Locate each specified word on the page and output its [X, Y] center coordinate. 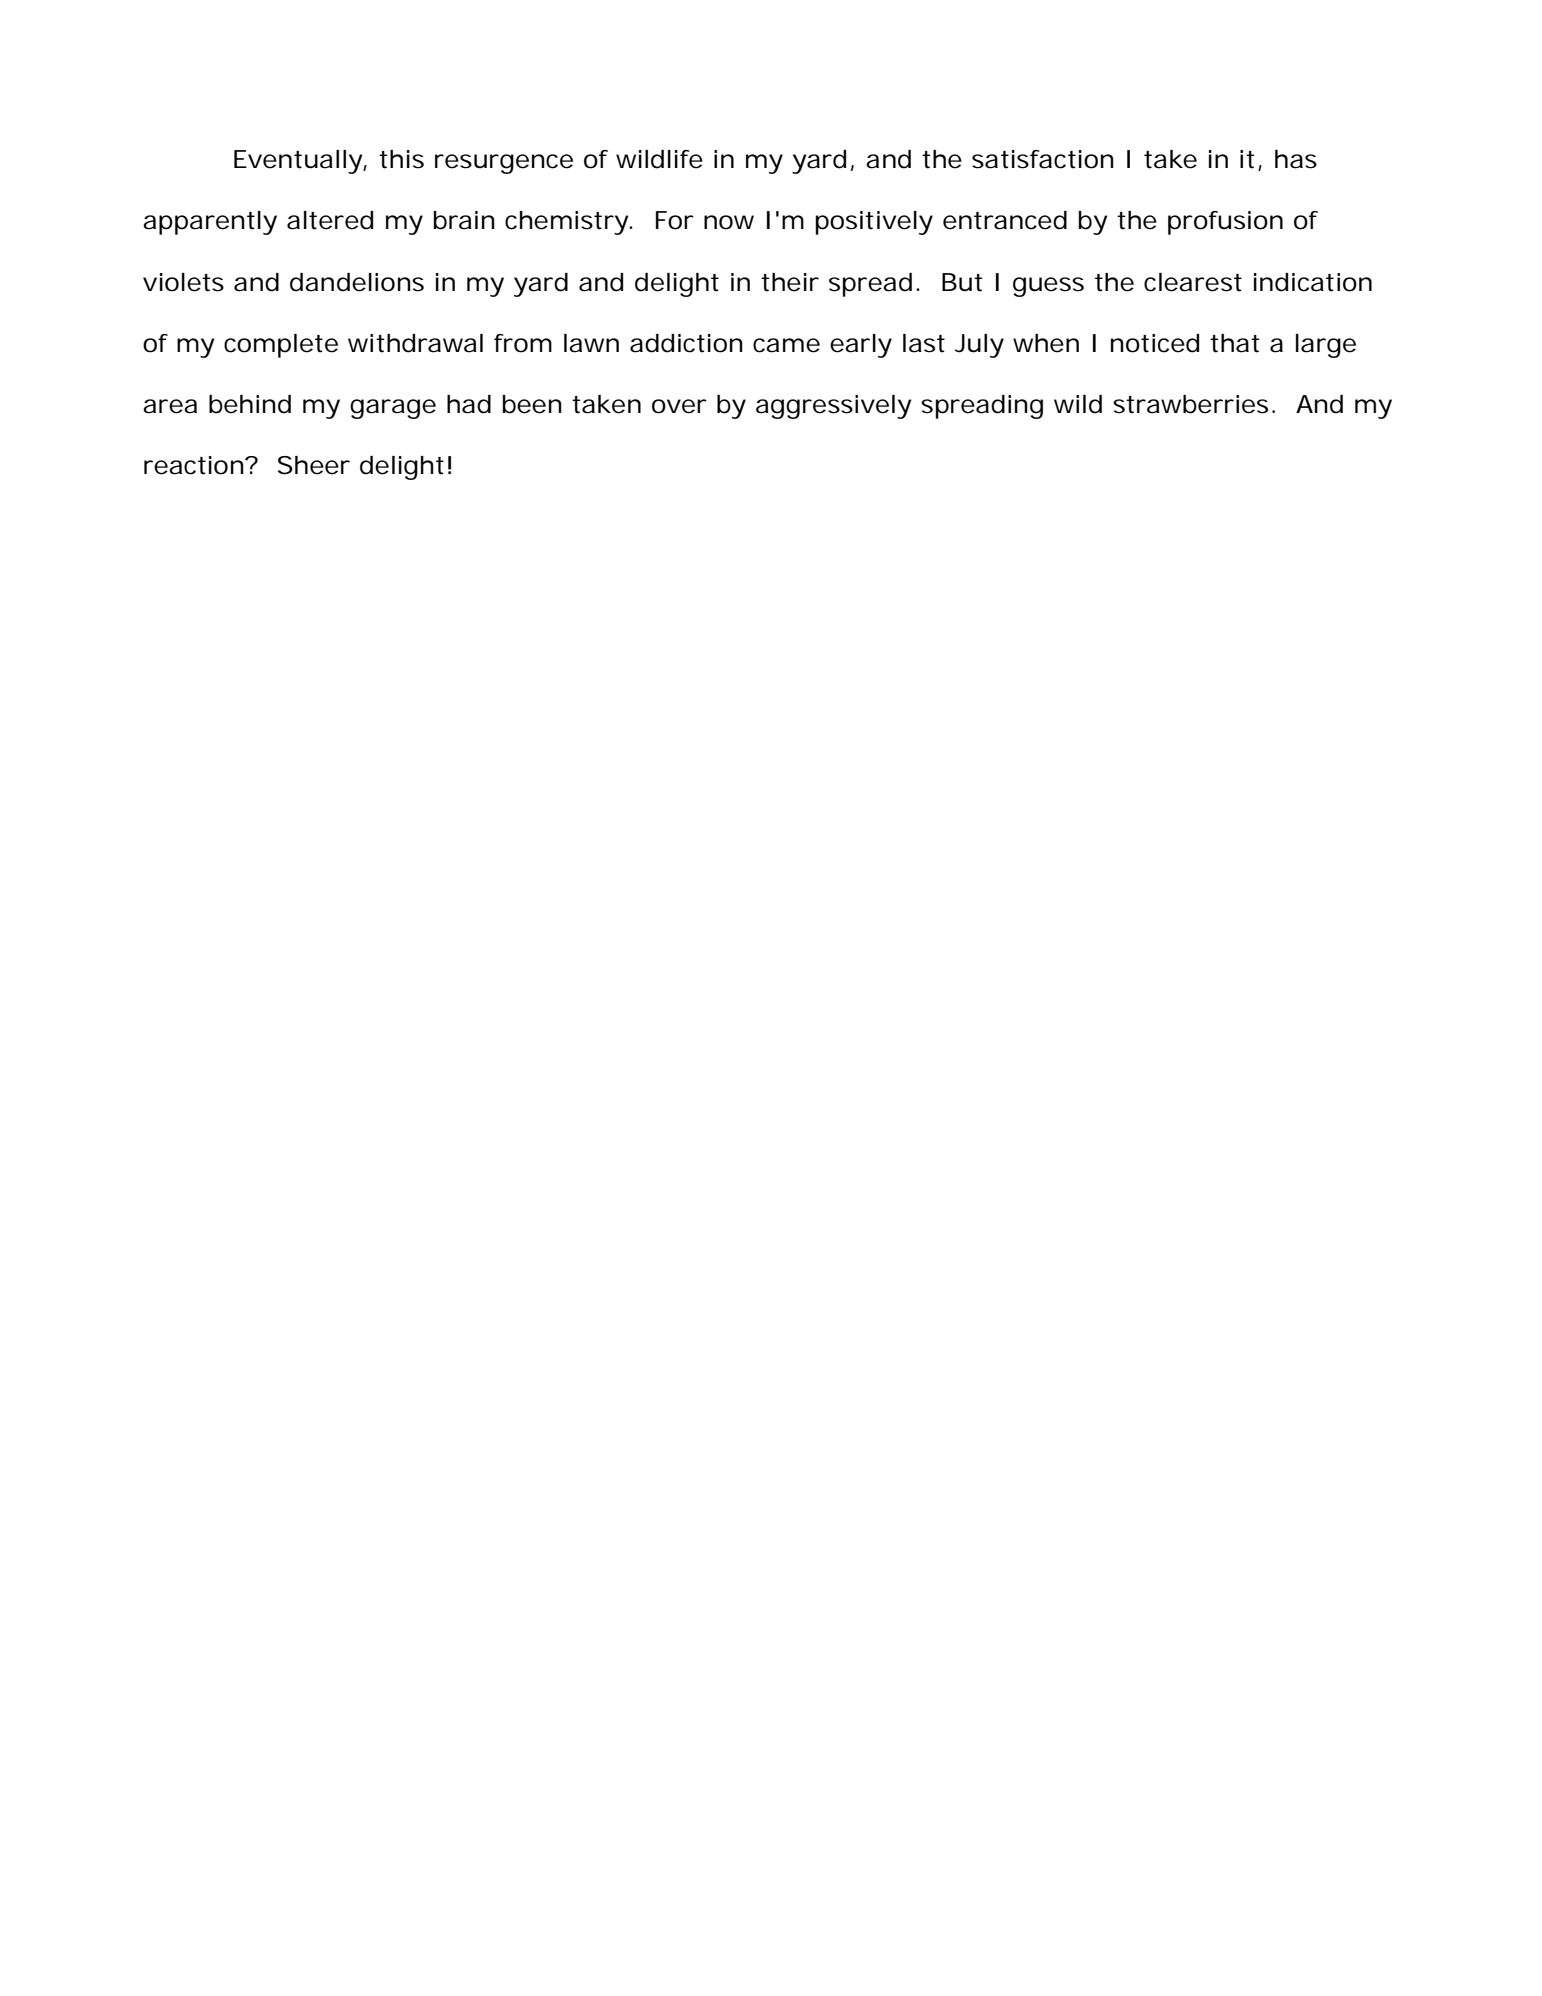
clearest [1193, 282]
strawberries [1190, 404]
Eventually [299, 162]
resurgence [504, 164]
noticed [1155, 343]
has [1296, 159]
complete [281, 346]
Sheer [314, 465]
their [790, 282]
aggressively [833, 407]
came [786, 345]
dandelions [357, 282]
